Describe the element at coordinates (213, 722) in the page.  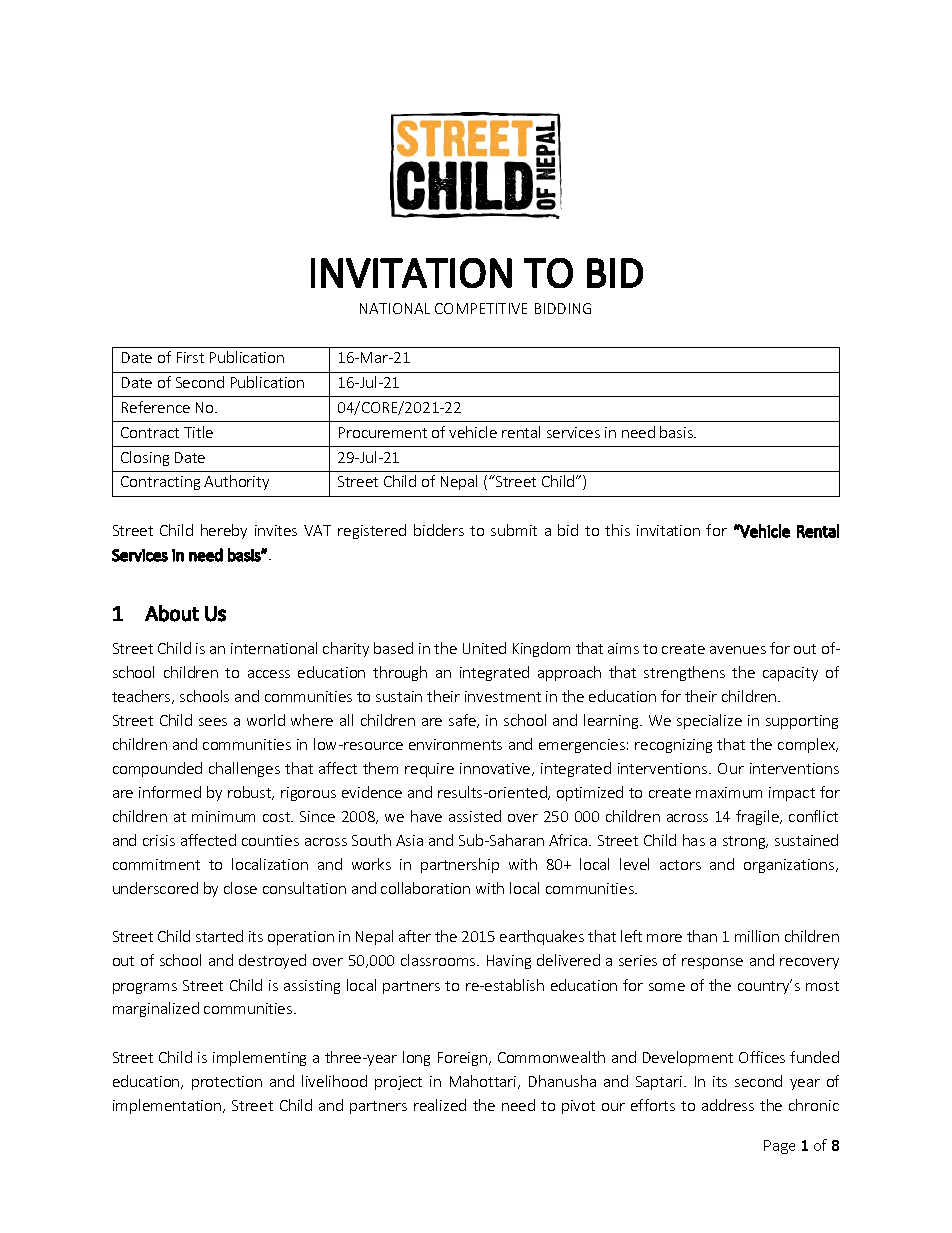
I see `sees` at that location.
